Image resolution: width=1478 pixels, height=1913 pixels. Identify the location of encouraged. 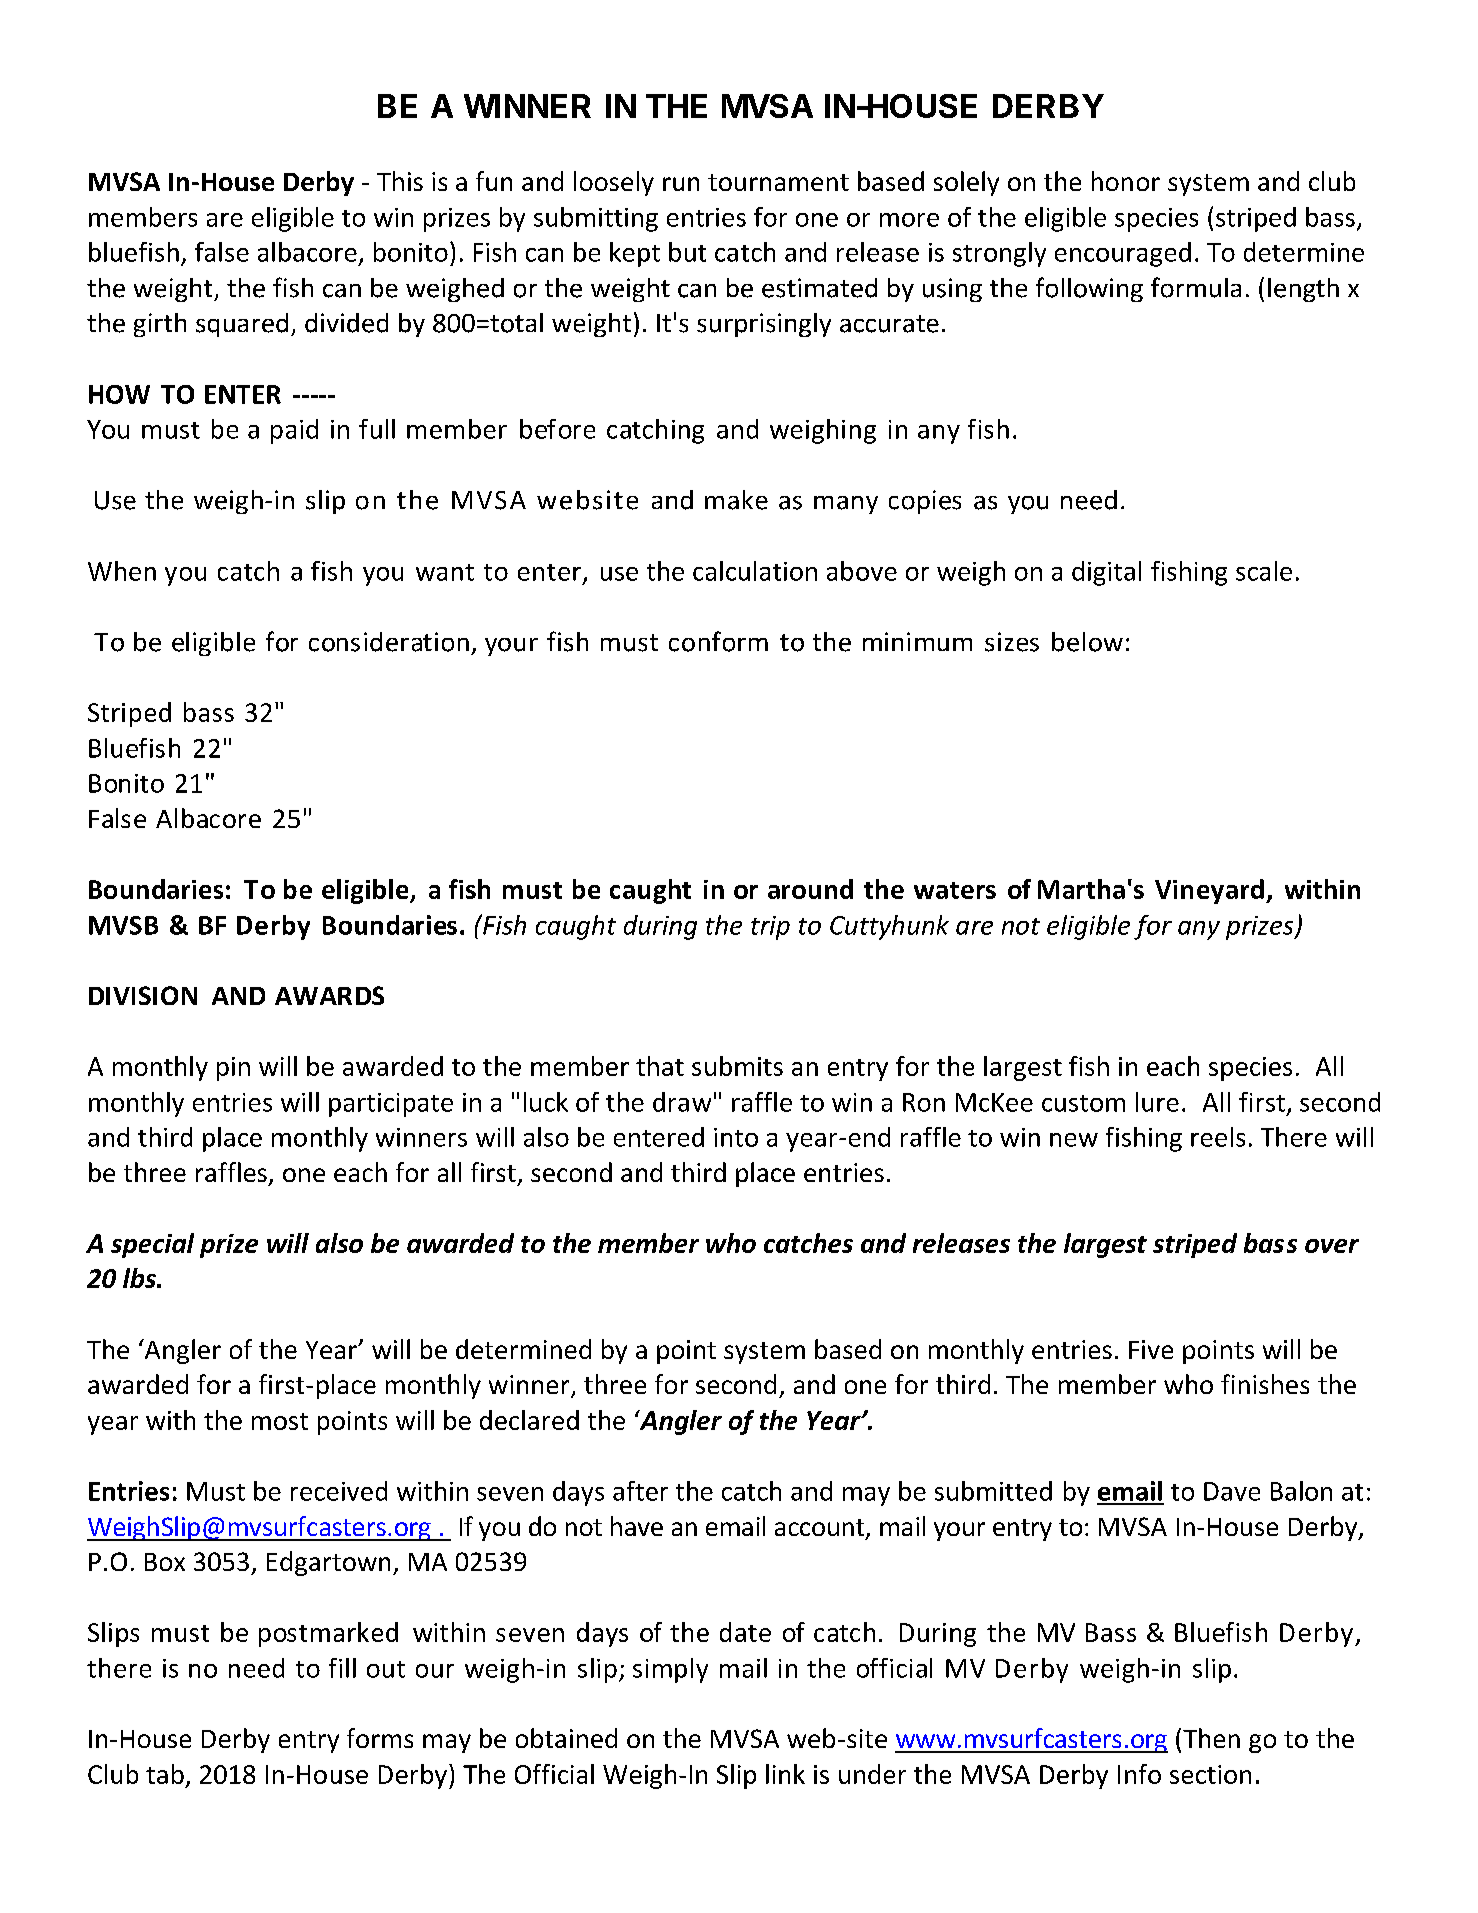
(1123, 254).
